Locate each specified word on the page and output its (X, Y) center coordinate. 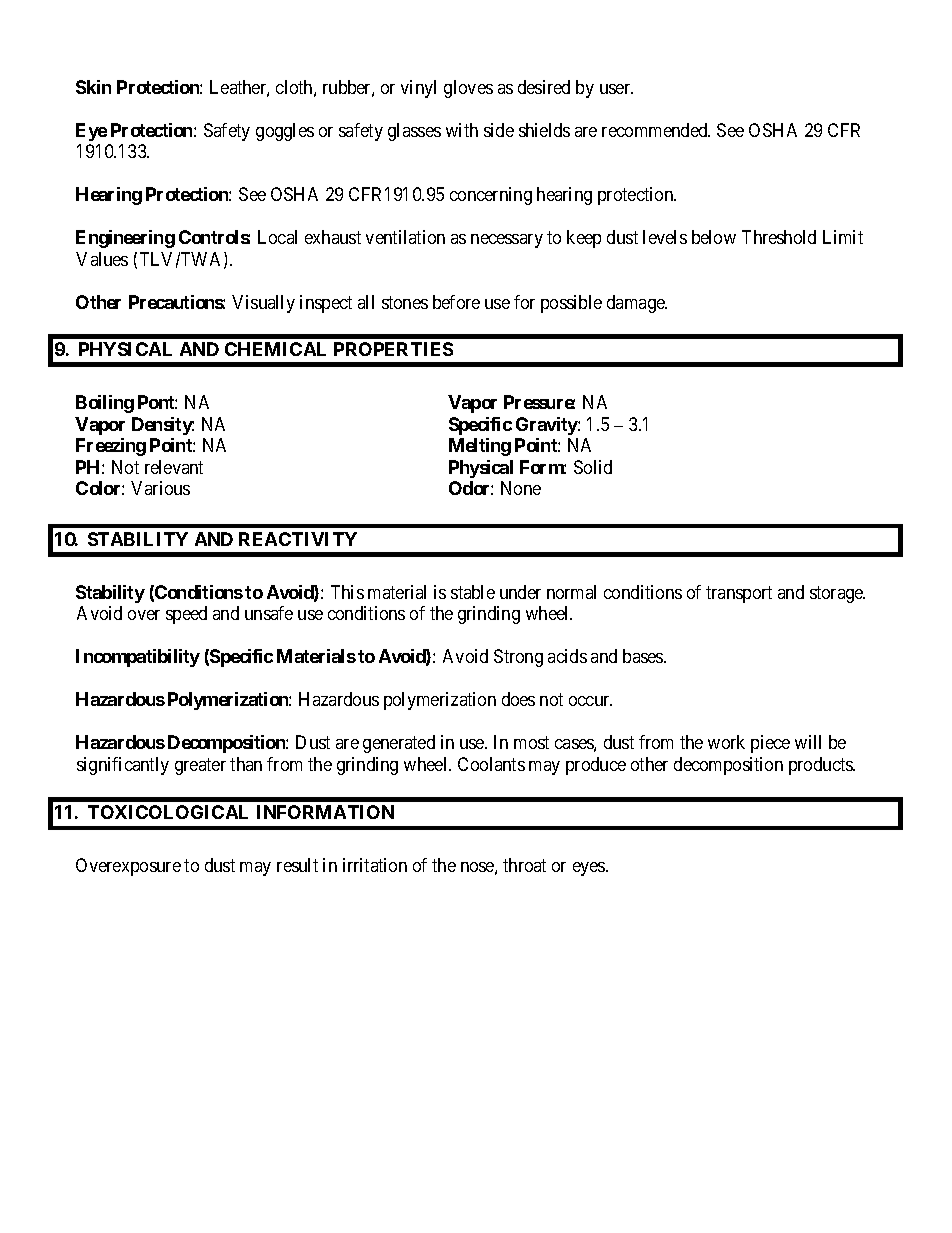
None (521, 488)
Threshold (779, 237)
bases (644, 656)
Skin (93, 87)
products (821, 766)
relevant (174, 467)
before (456, 302)
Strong (518, 658)
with (462, 130)
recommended (656, 130)
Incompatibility (138, 658)
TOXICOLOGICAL (168, 812)
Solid (593, 467)
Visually (263, 304)
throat (524, 865)
